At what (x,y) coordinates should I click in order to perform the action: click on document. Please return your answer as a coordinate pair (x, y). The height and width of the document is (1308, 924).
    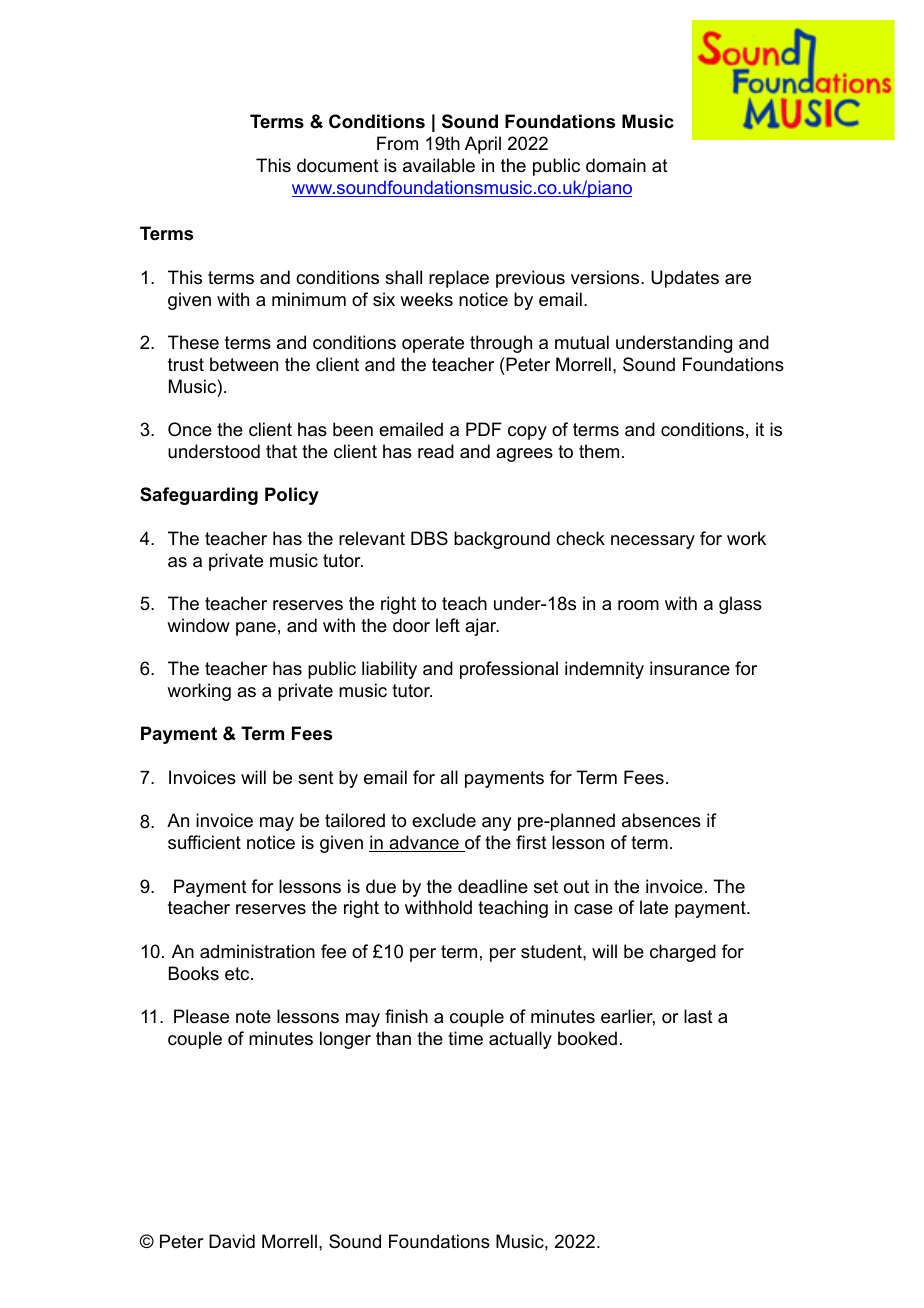
    Looking at the image, I should click on (338, 165).
